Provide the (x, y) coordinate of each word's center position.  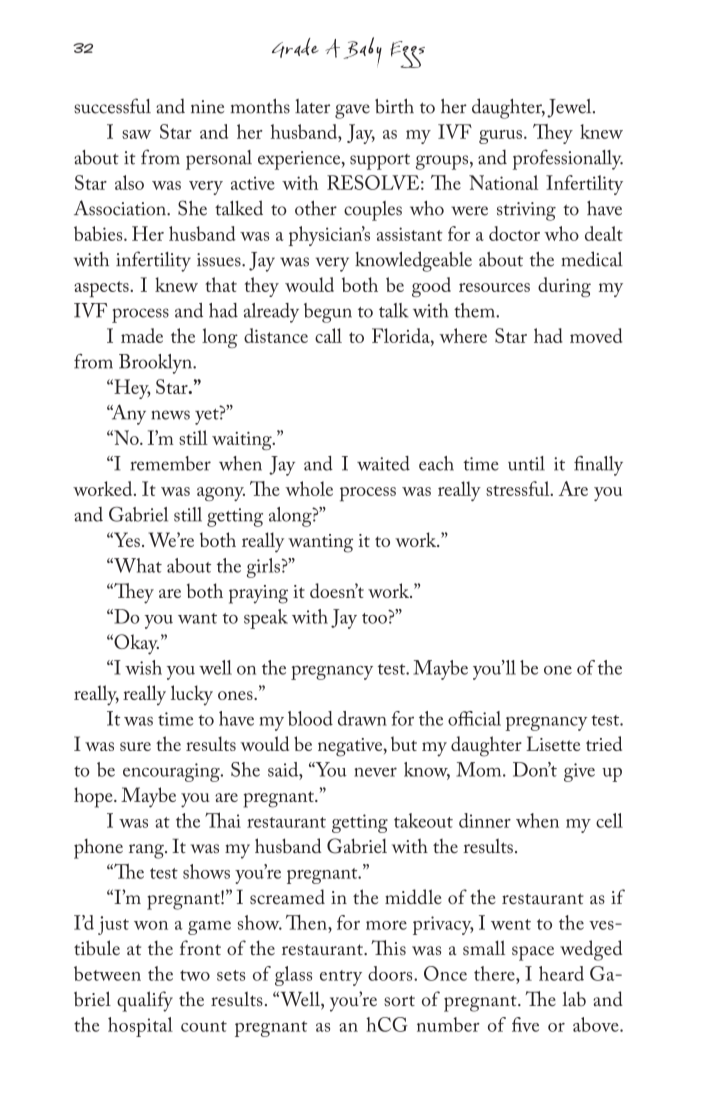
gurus (502, 137)
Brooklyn (156, 364)
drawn (362, 718)
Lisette (553, 743)
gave (352, 111)
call (328, 335)
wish (143, 667)
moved (596, 335)
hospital (140, 1027)
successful (112, 106)
